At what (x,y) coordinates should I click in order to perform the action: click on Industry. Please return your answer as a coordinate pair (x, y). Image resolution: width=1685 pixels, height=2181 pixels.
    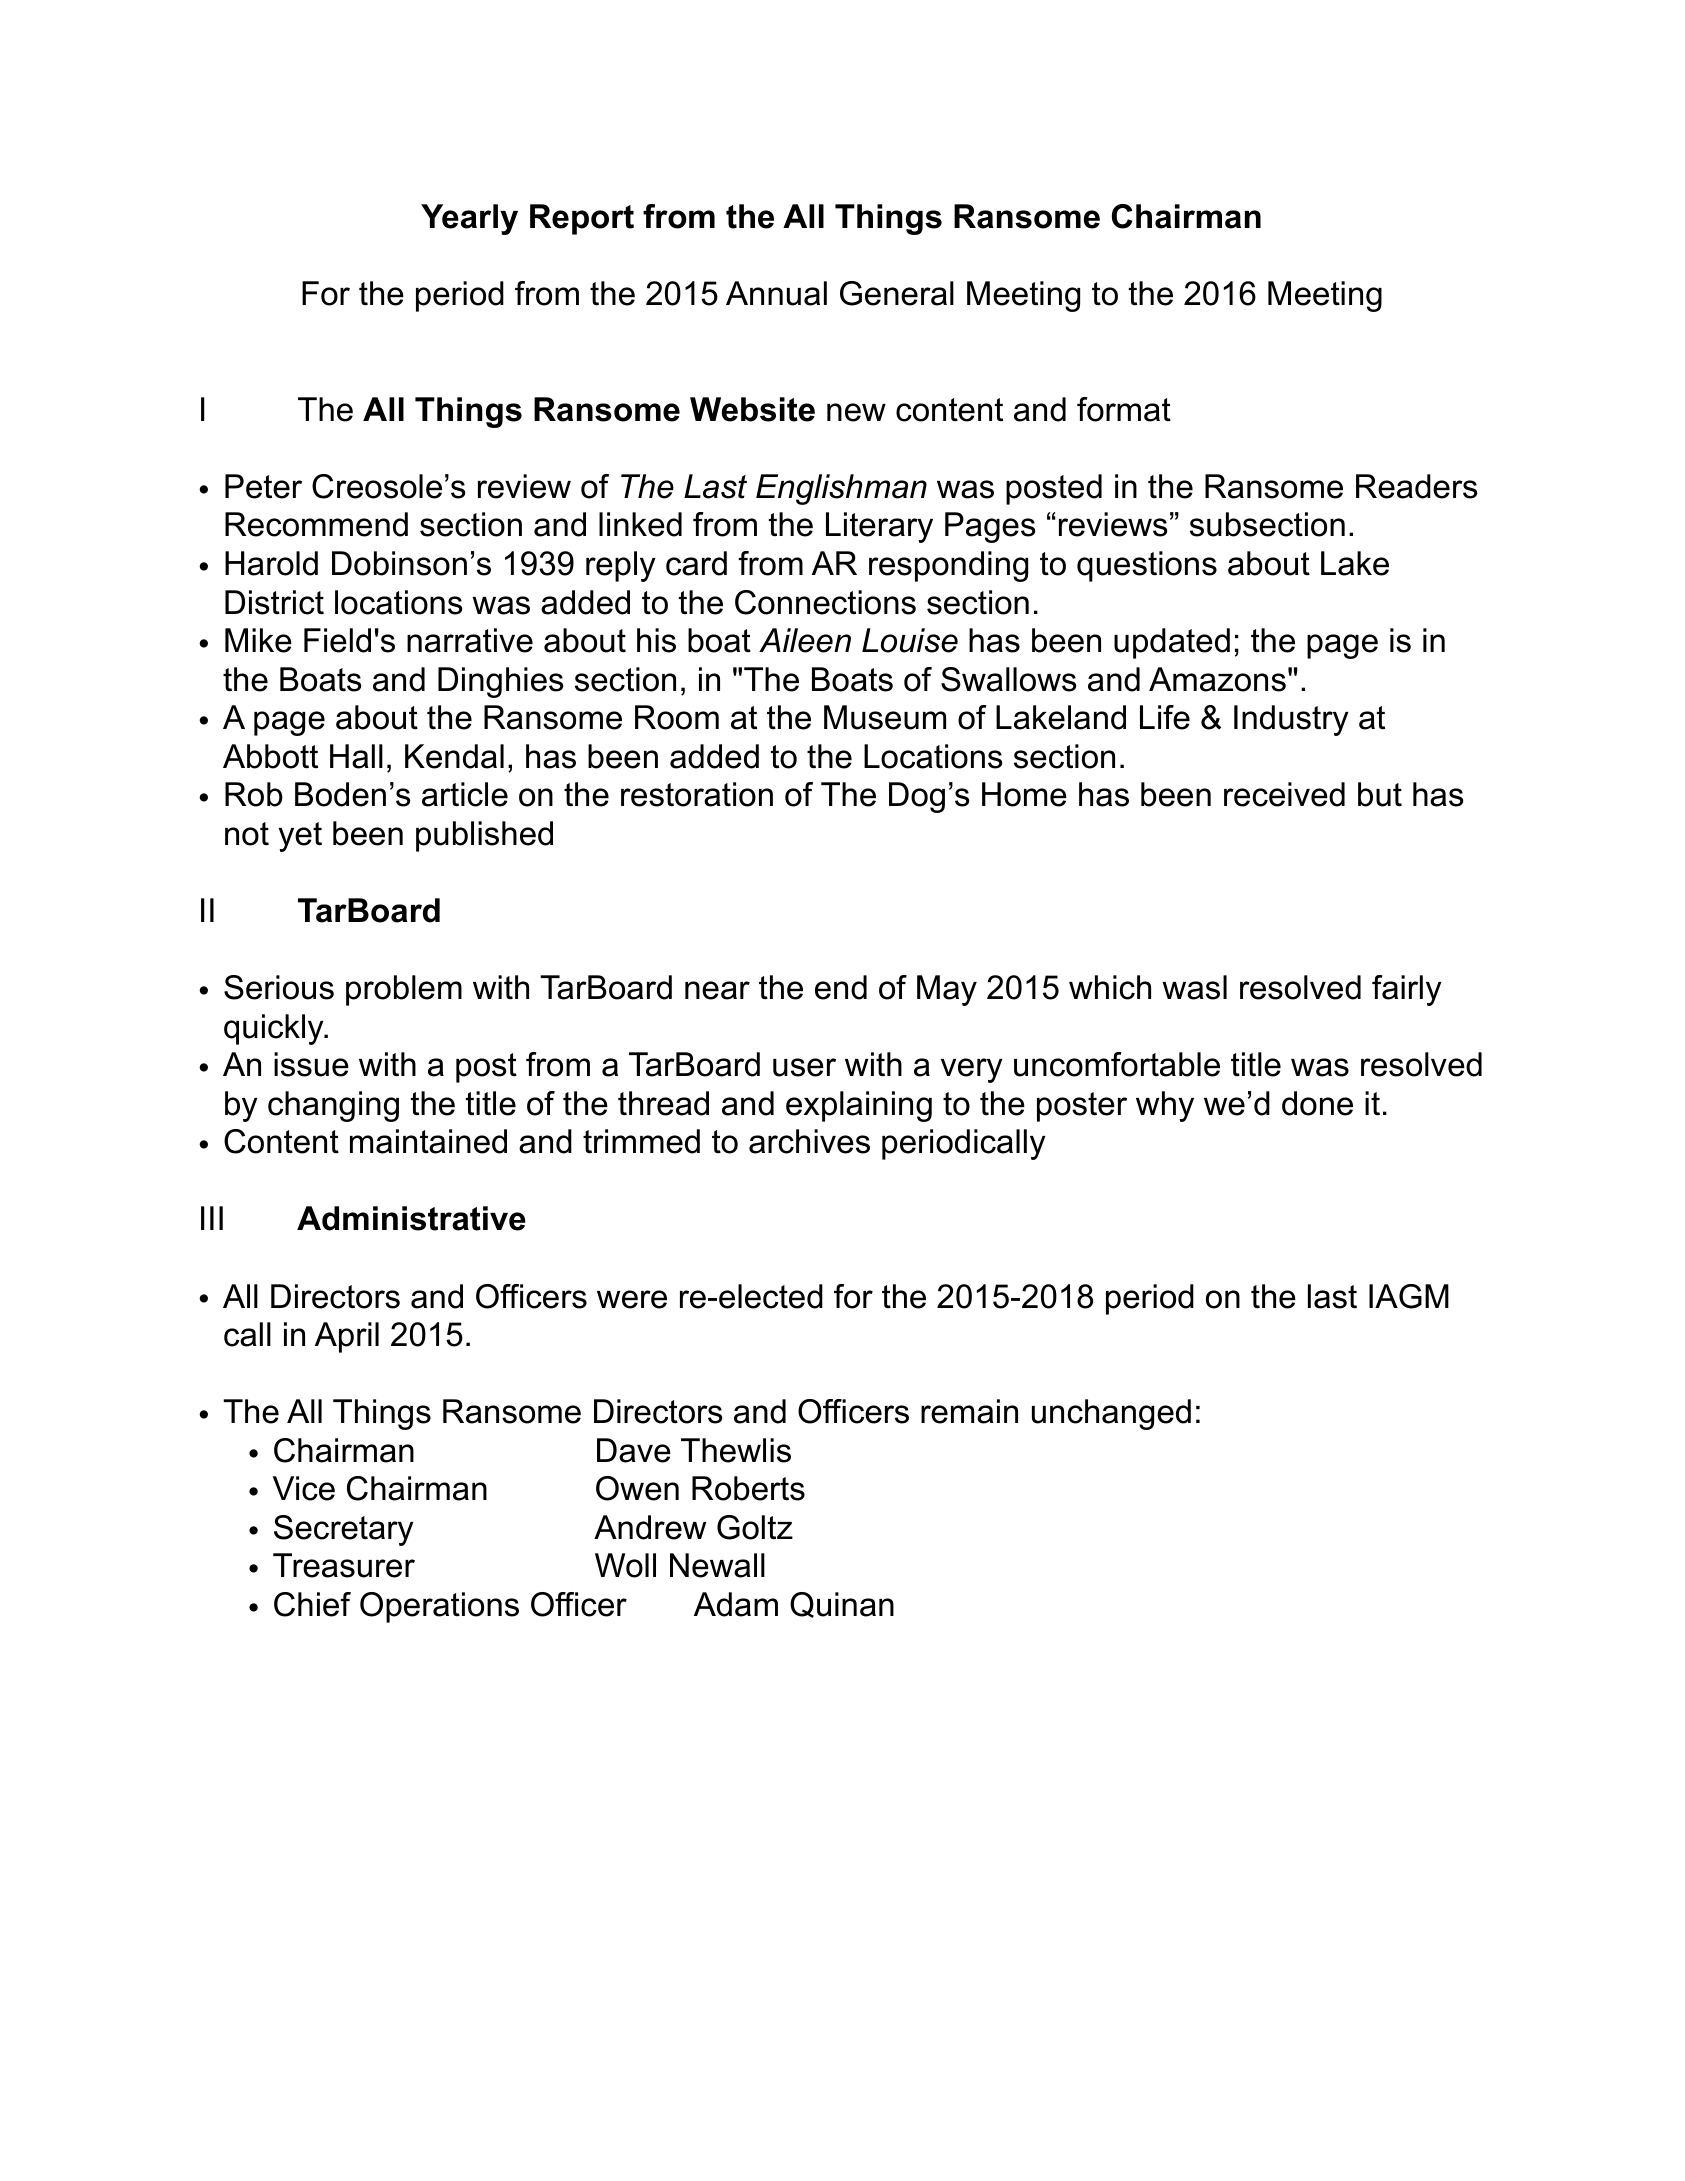
    Looking at the image, I should click on (1291, 720).
